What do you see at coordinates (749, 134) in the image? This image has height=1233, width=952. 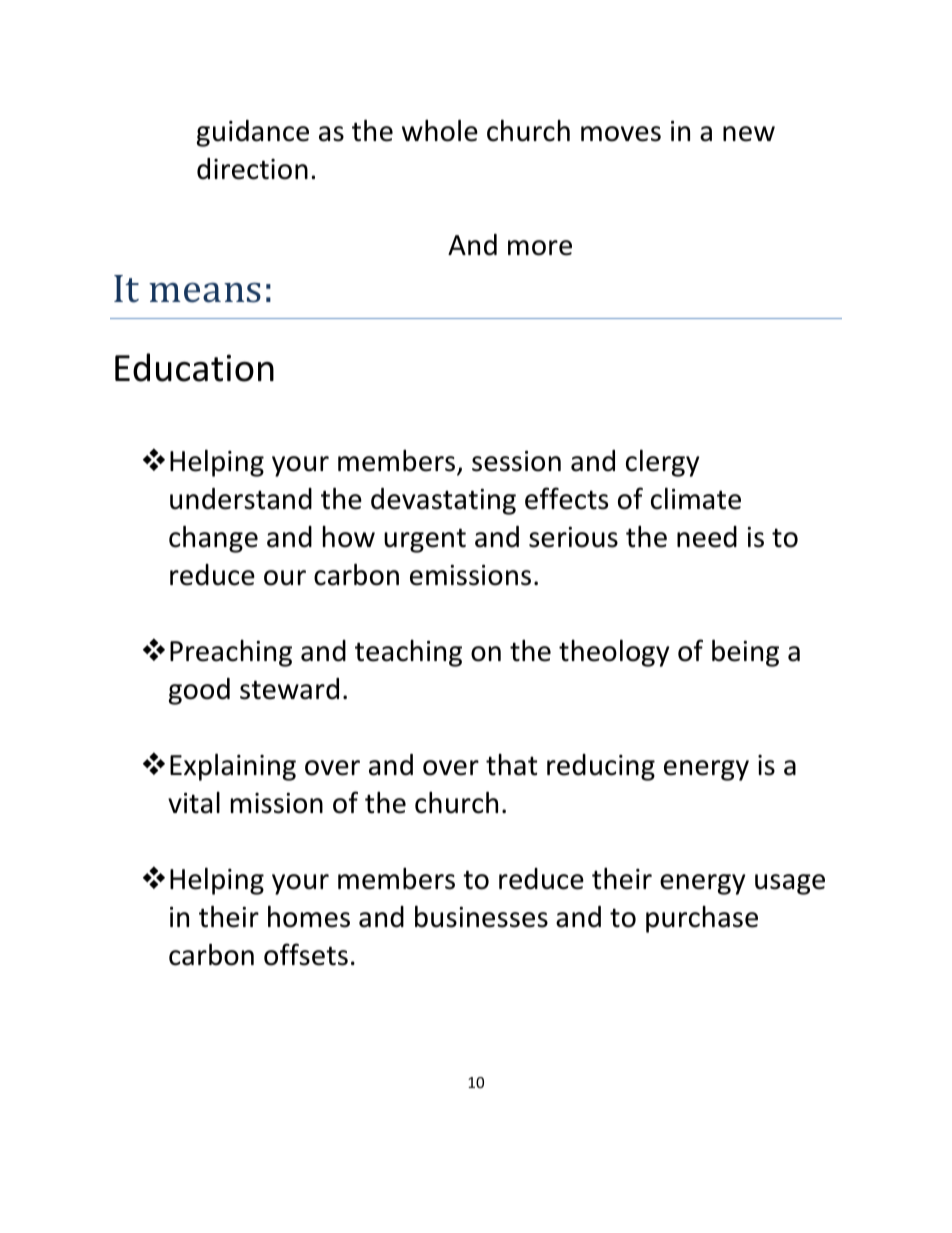 I see `new` at bounding box center [749, 134].
